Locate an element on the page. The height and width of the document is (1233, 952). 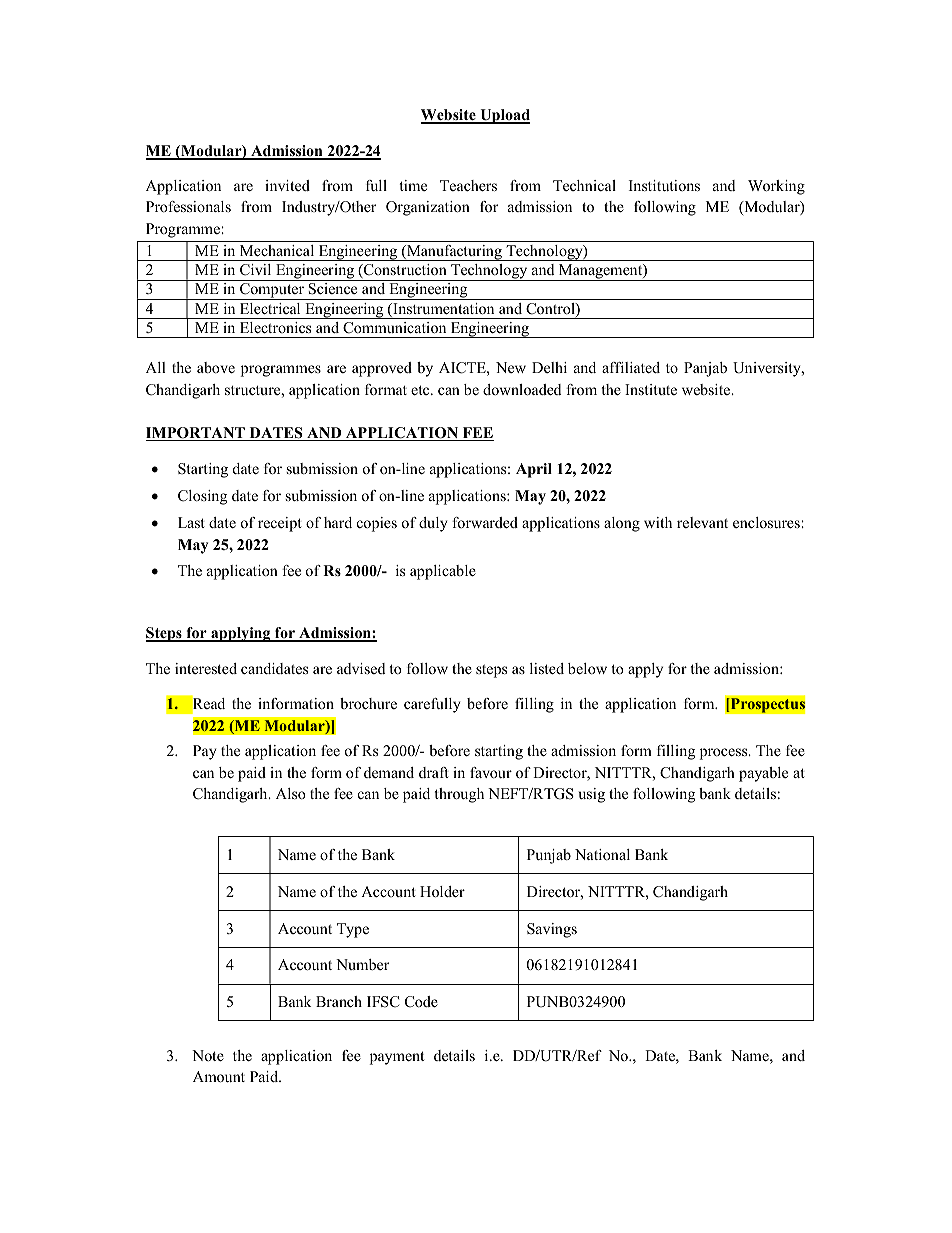
applicable is located at coordinates (443, 572).
